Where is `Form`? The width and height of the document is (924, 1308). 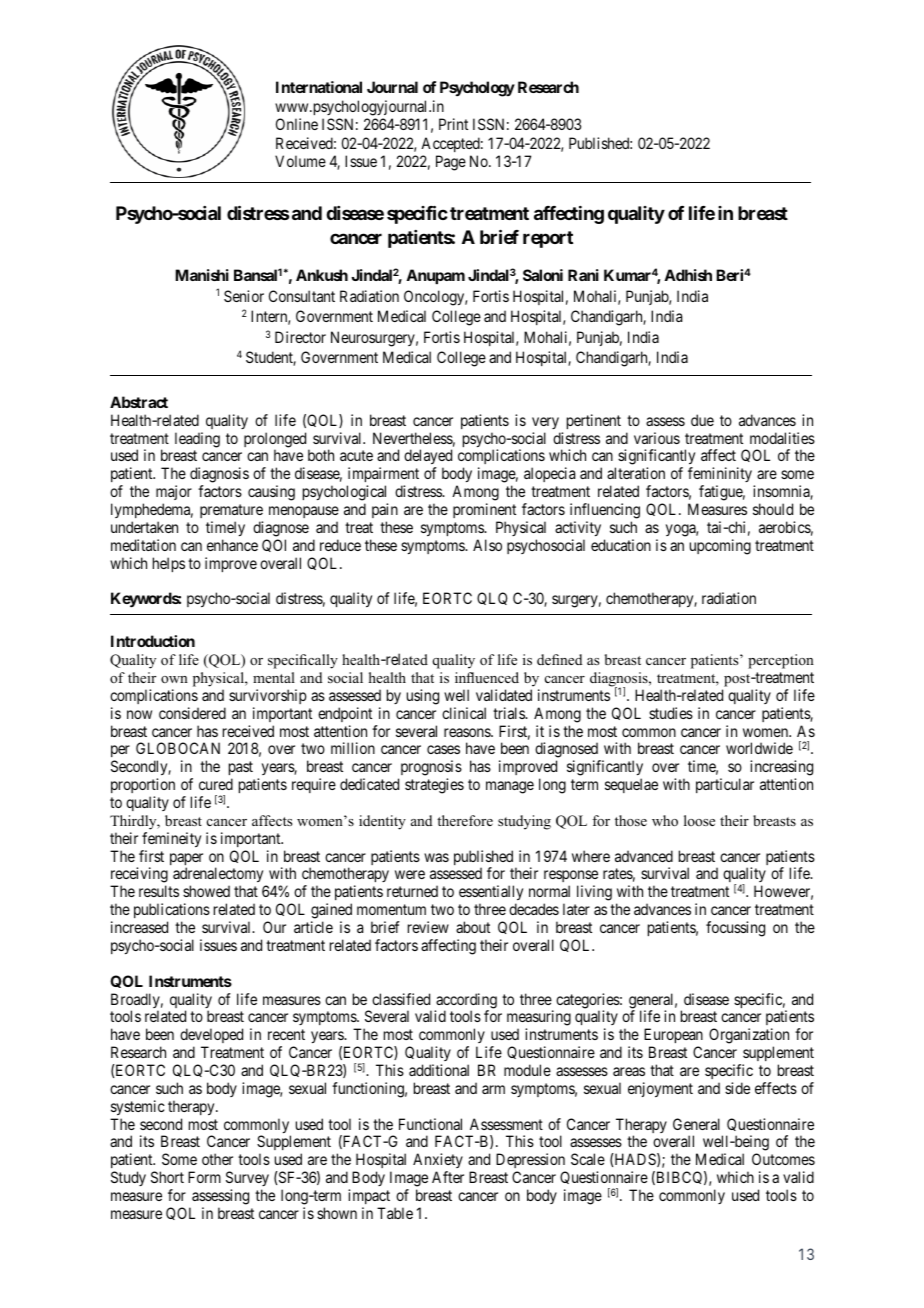 Form is located at coordinates (204, 1177).
